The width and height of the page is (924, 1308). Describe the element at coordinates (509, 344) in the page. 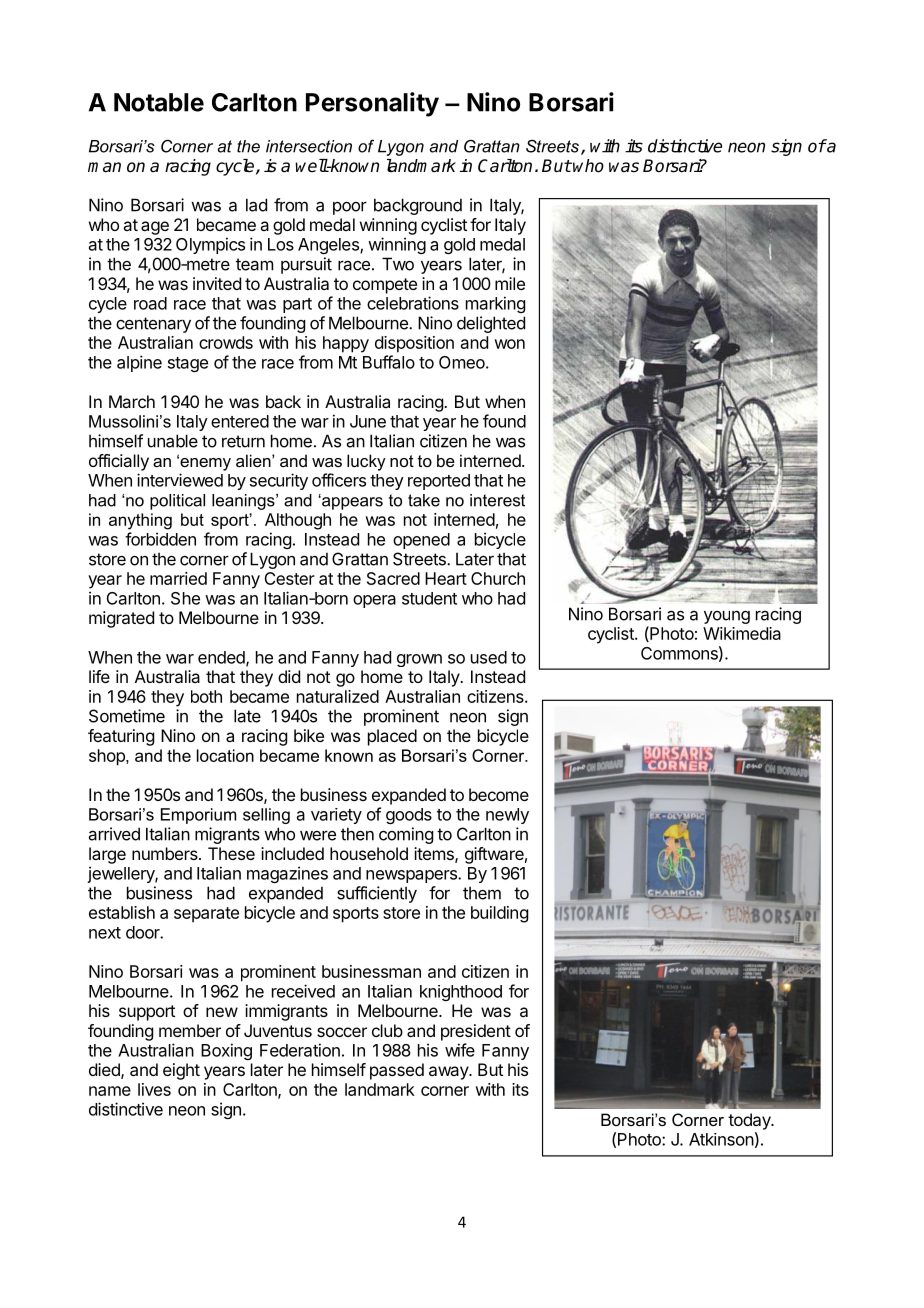

I see `won` at that location.
